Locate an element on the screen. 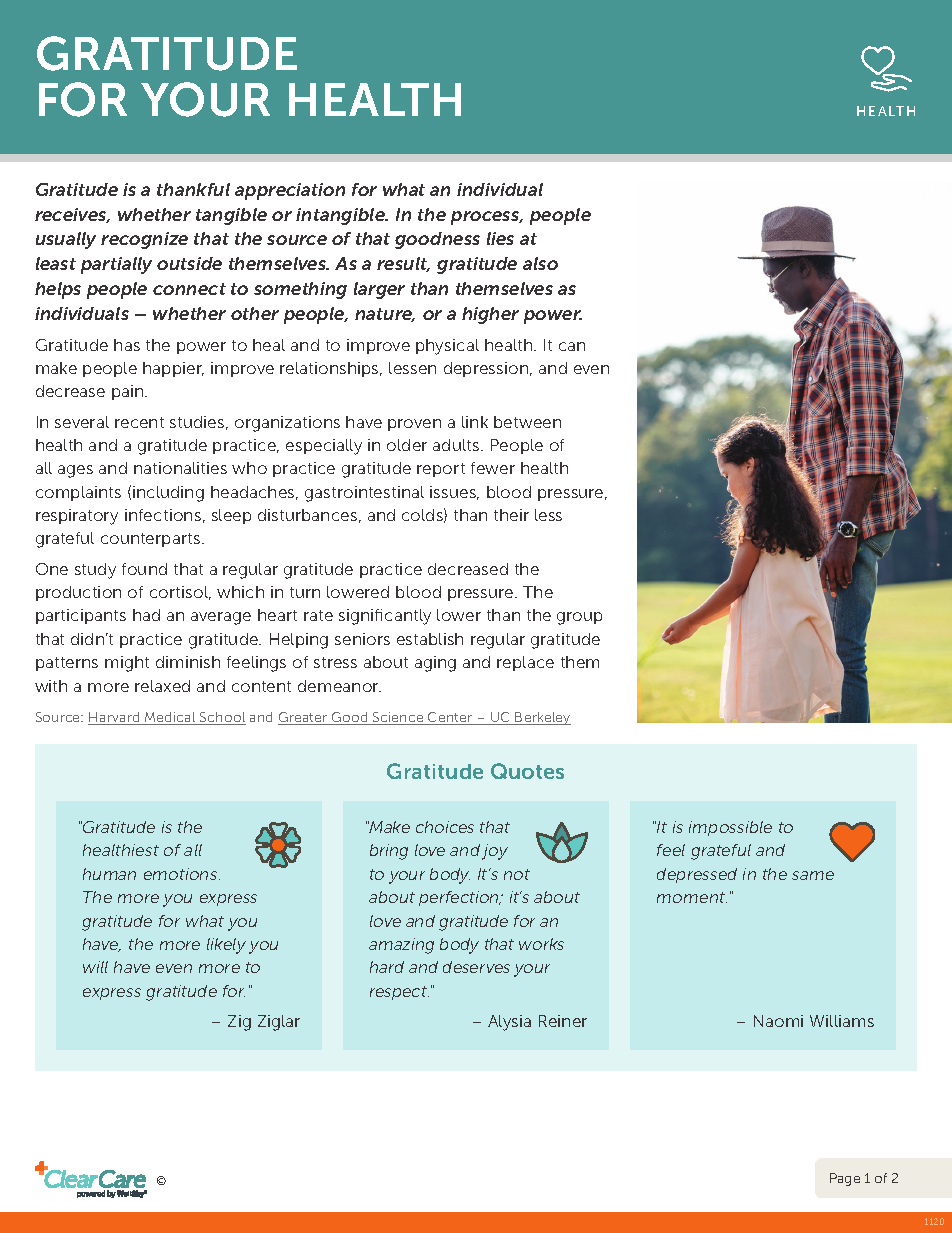 Image resolution: width=952 pixels, height=1233 pixels. counterparts is located at coordinates (152, 540).
